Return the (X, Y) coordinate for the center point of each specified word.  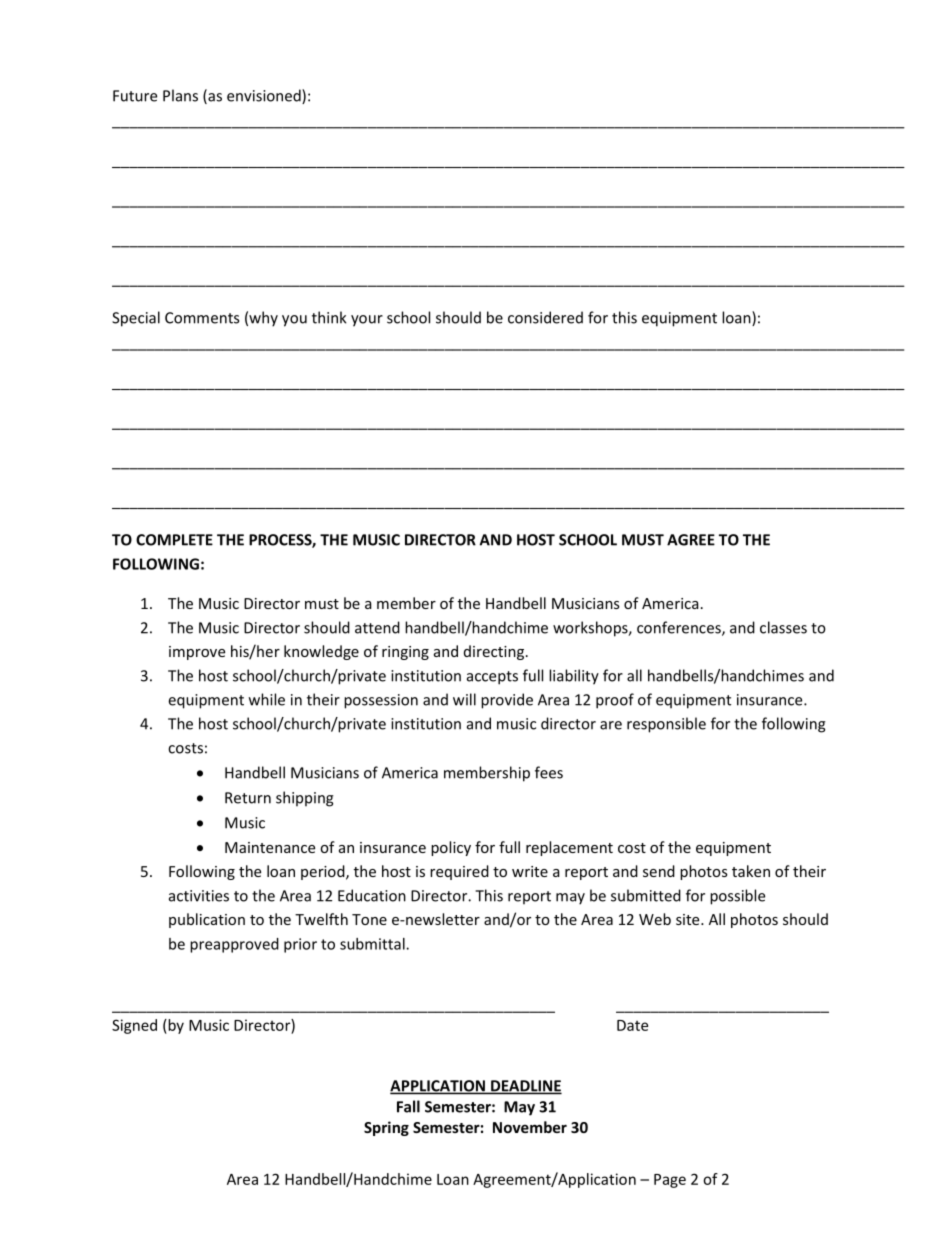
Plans (180, 95)
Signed (134, 1026)
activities (199, 896)
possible (737, 897)
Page (670, 1181)
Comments (202, 318)
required (459, 872)
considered (545, 317)
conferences (680, 628)
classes (783, 627)
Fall (408, 1106)
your (367, 321)
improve (197, 653)
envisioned (265, 96)
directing (494, 652)
